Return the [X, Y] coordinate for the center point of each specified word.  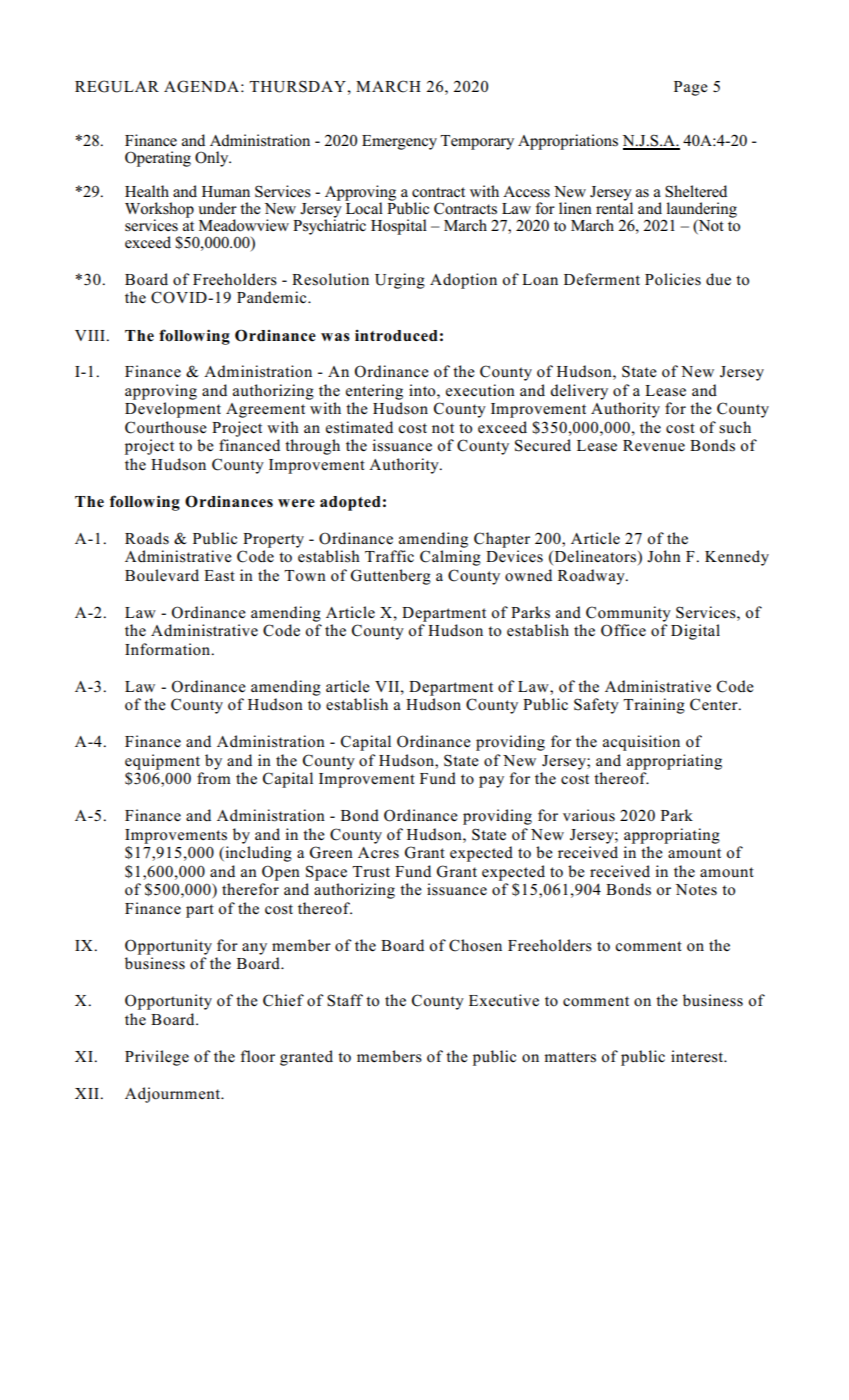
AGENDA [201, 86]
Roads [147, 538]
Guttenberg [391, 577]
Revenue [654, 446]
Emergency [399, 142]
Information [168, 649]
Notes [696, 890]
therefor [250, 889]
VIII [91, 335]
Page [691, 88]
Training [654, 706]
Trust [371, 872]
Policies [673, 279]
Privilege [157, 1058]
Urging [400, 281]
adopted [350, 503]
